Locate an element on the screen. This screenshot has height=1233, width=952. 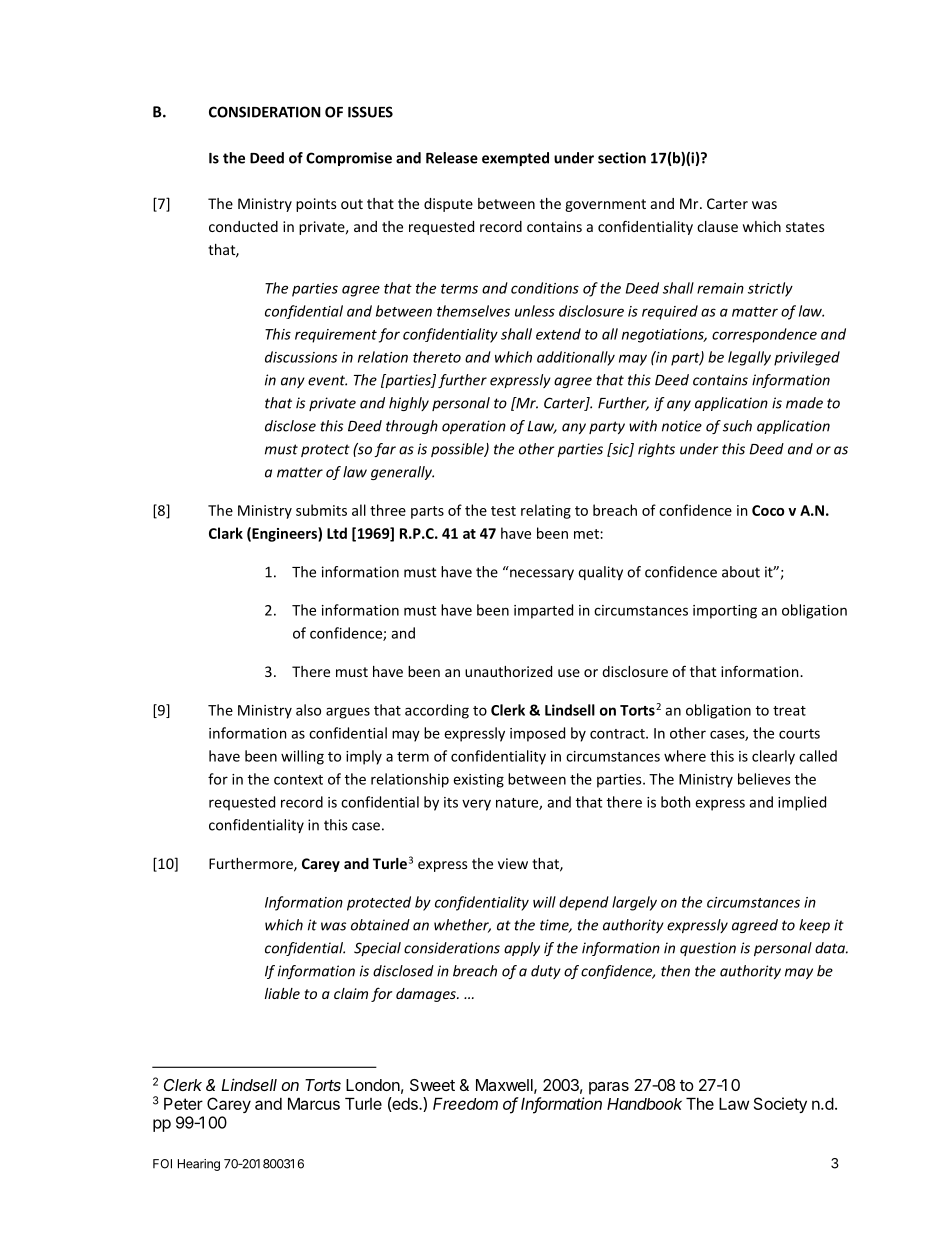
question is located at coordinates (708, 949).
